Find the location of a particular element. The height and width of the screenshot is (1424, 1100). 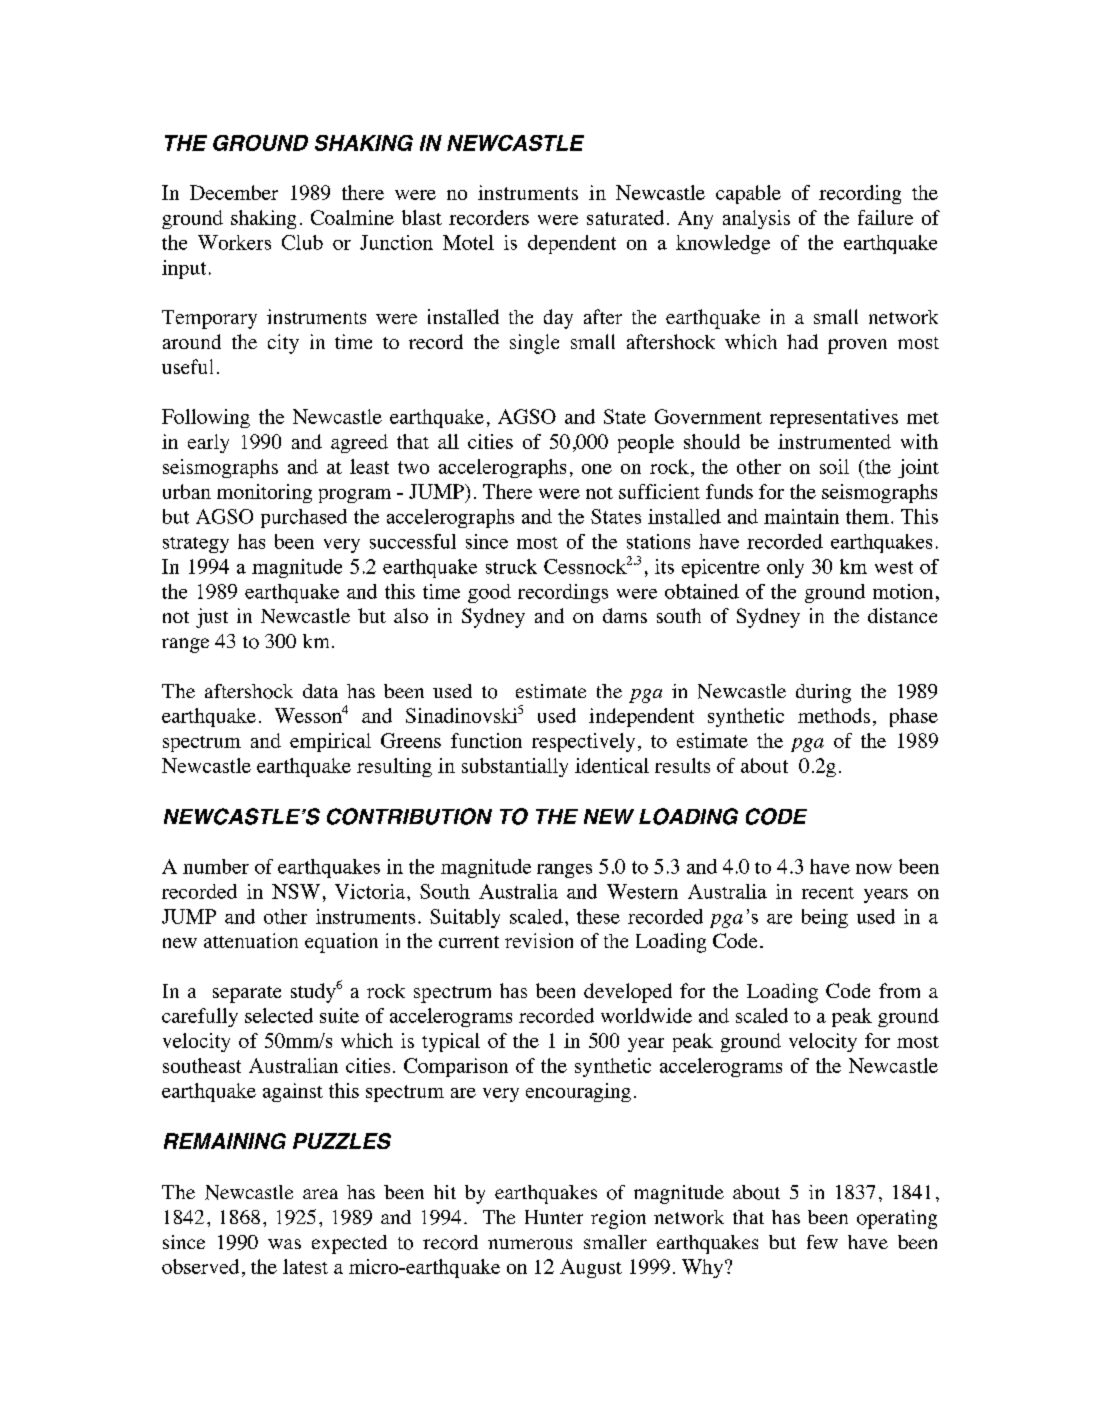

numerous is located at coordinates (530, 1244).
